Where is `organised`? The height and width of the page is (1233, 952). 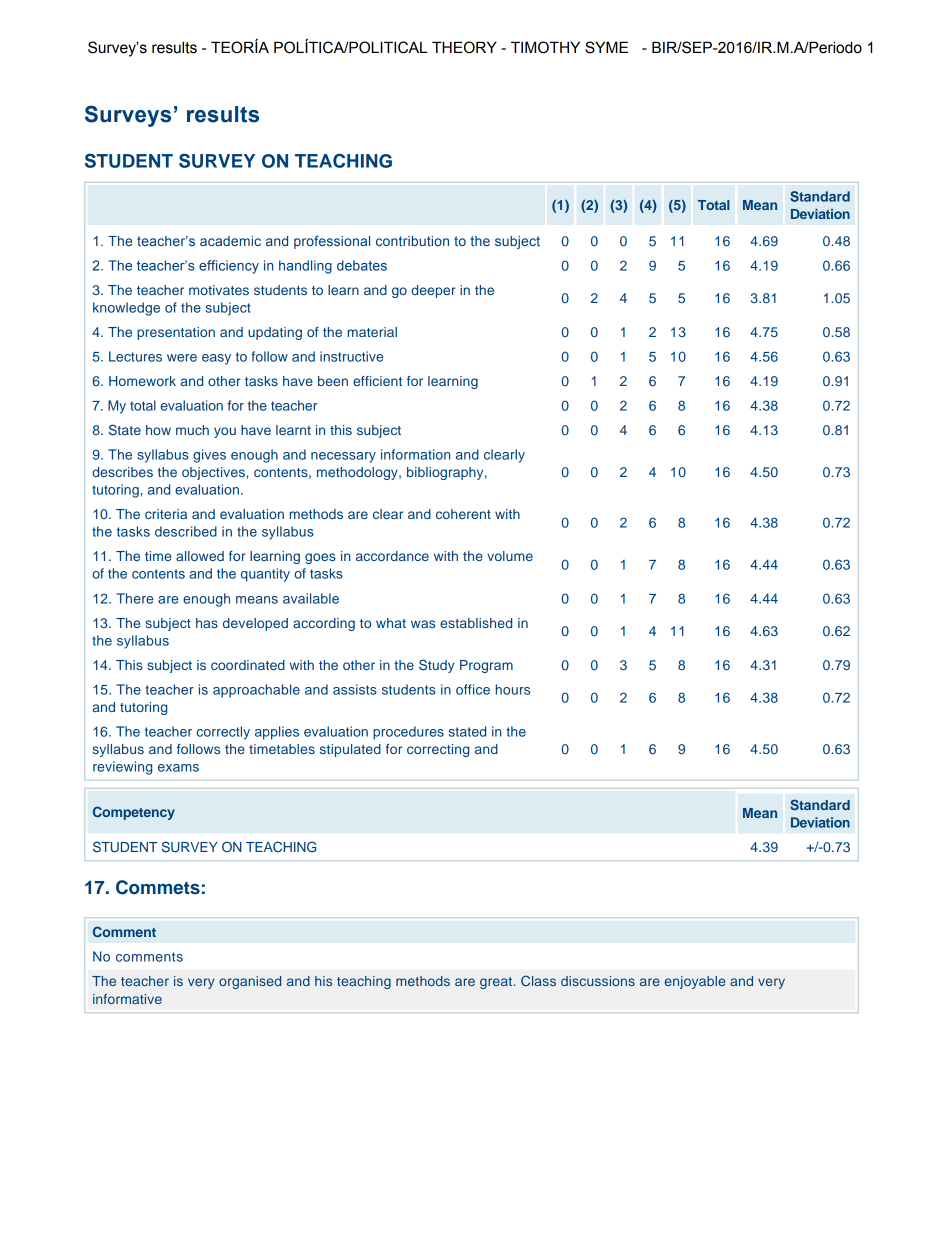
organised is located at coordinates (250, 982).
